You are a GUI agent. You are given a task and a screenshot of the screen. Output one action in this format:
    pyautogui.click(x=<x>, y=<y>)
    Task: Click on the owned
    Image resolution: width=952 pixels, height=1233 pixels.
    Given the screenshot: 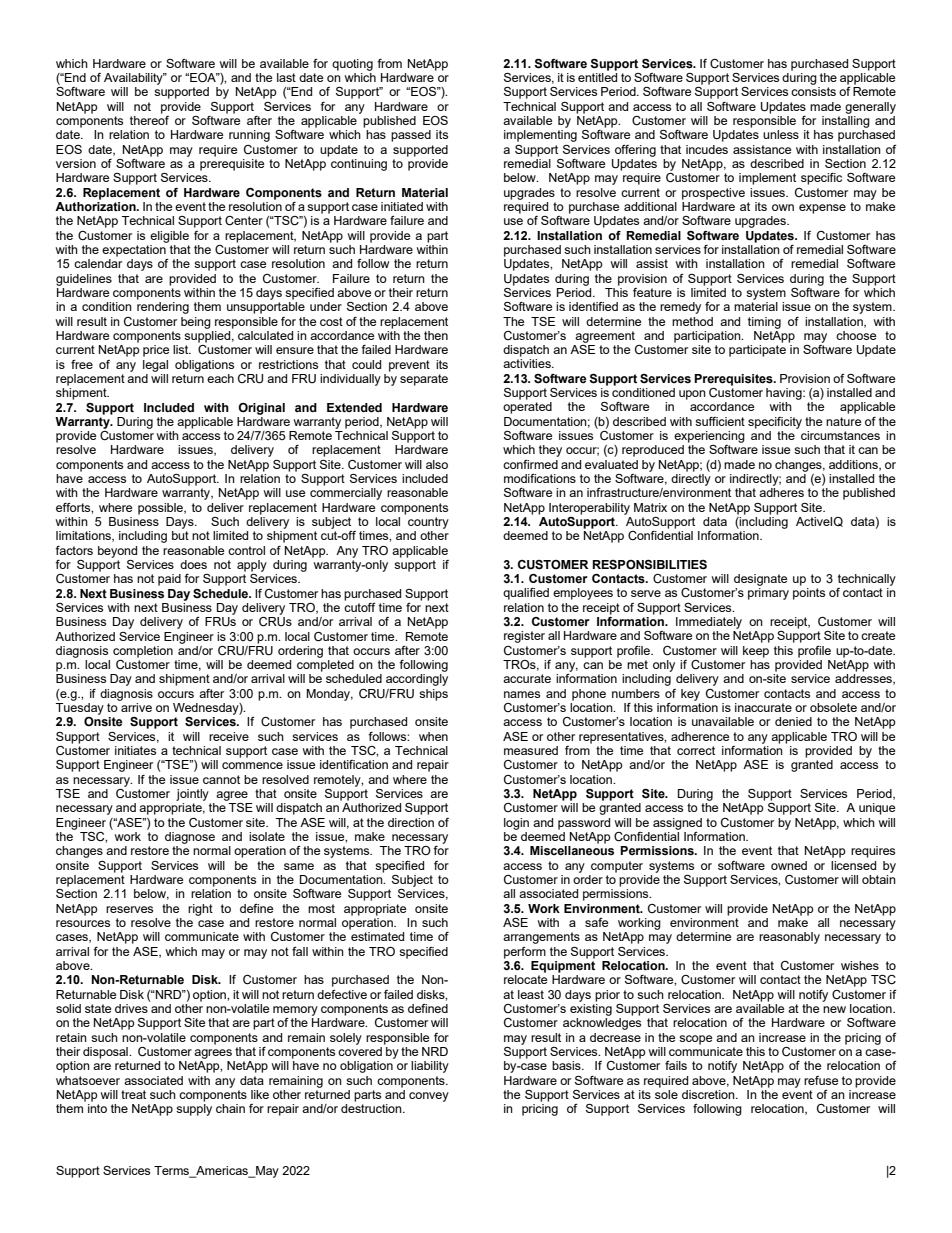 What is the action you would take?
    pyautogui.click(x=789, y=865)
